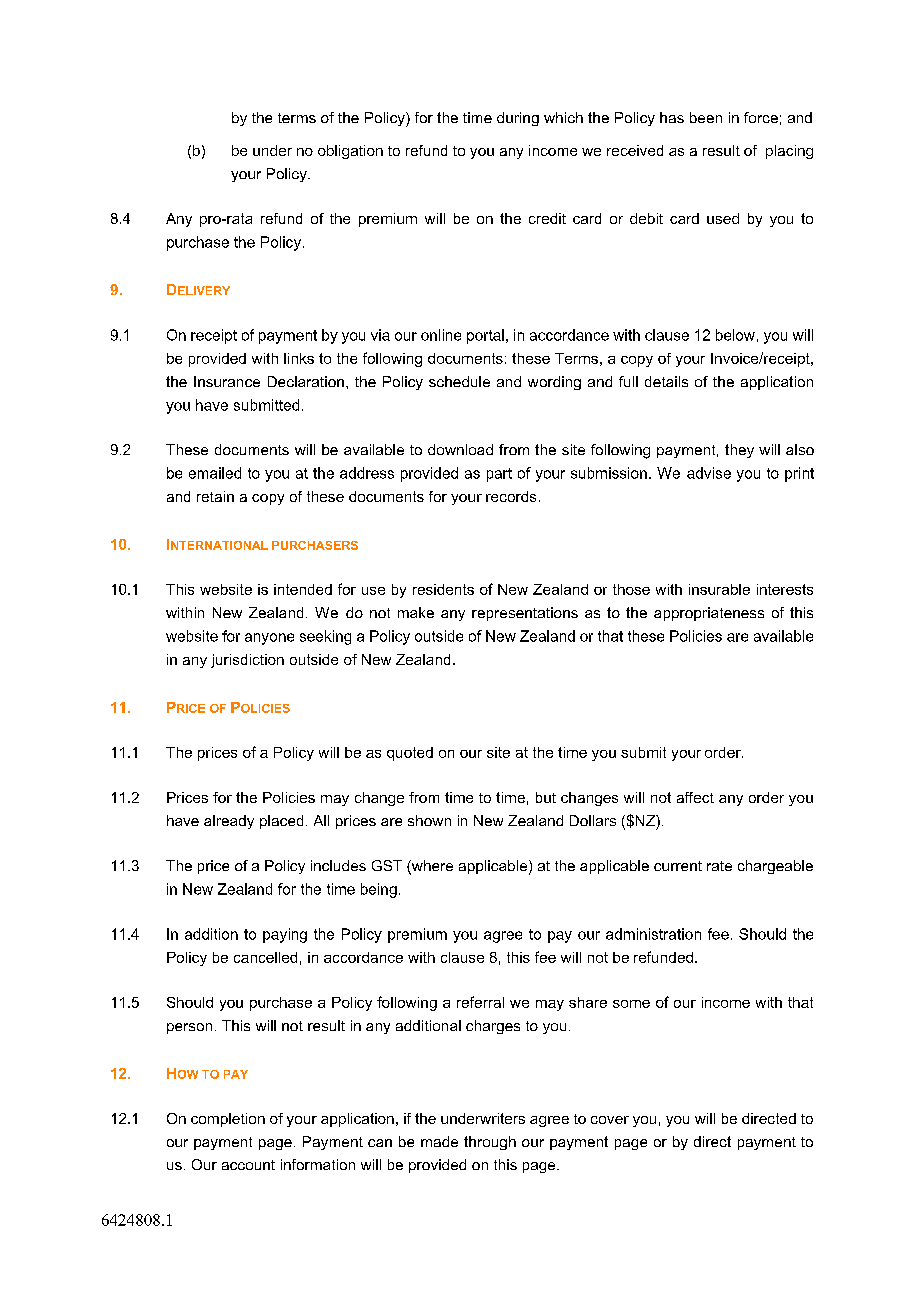 This page has height=1308, width=924. What do you see at coordinates (350, 152) in the page?
I see `obligation` at bounding box center [350, 152].
